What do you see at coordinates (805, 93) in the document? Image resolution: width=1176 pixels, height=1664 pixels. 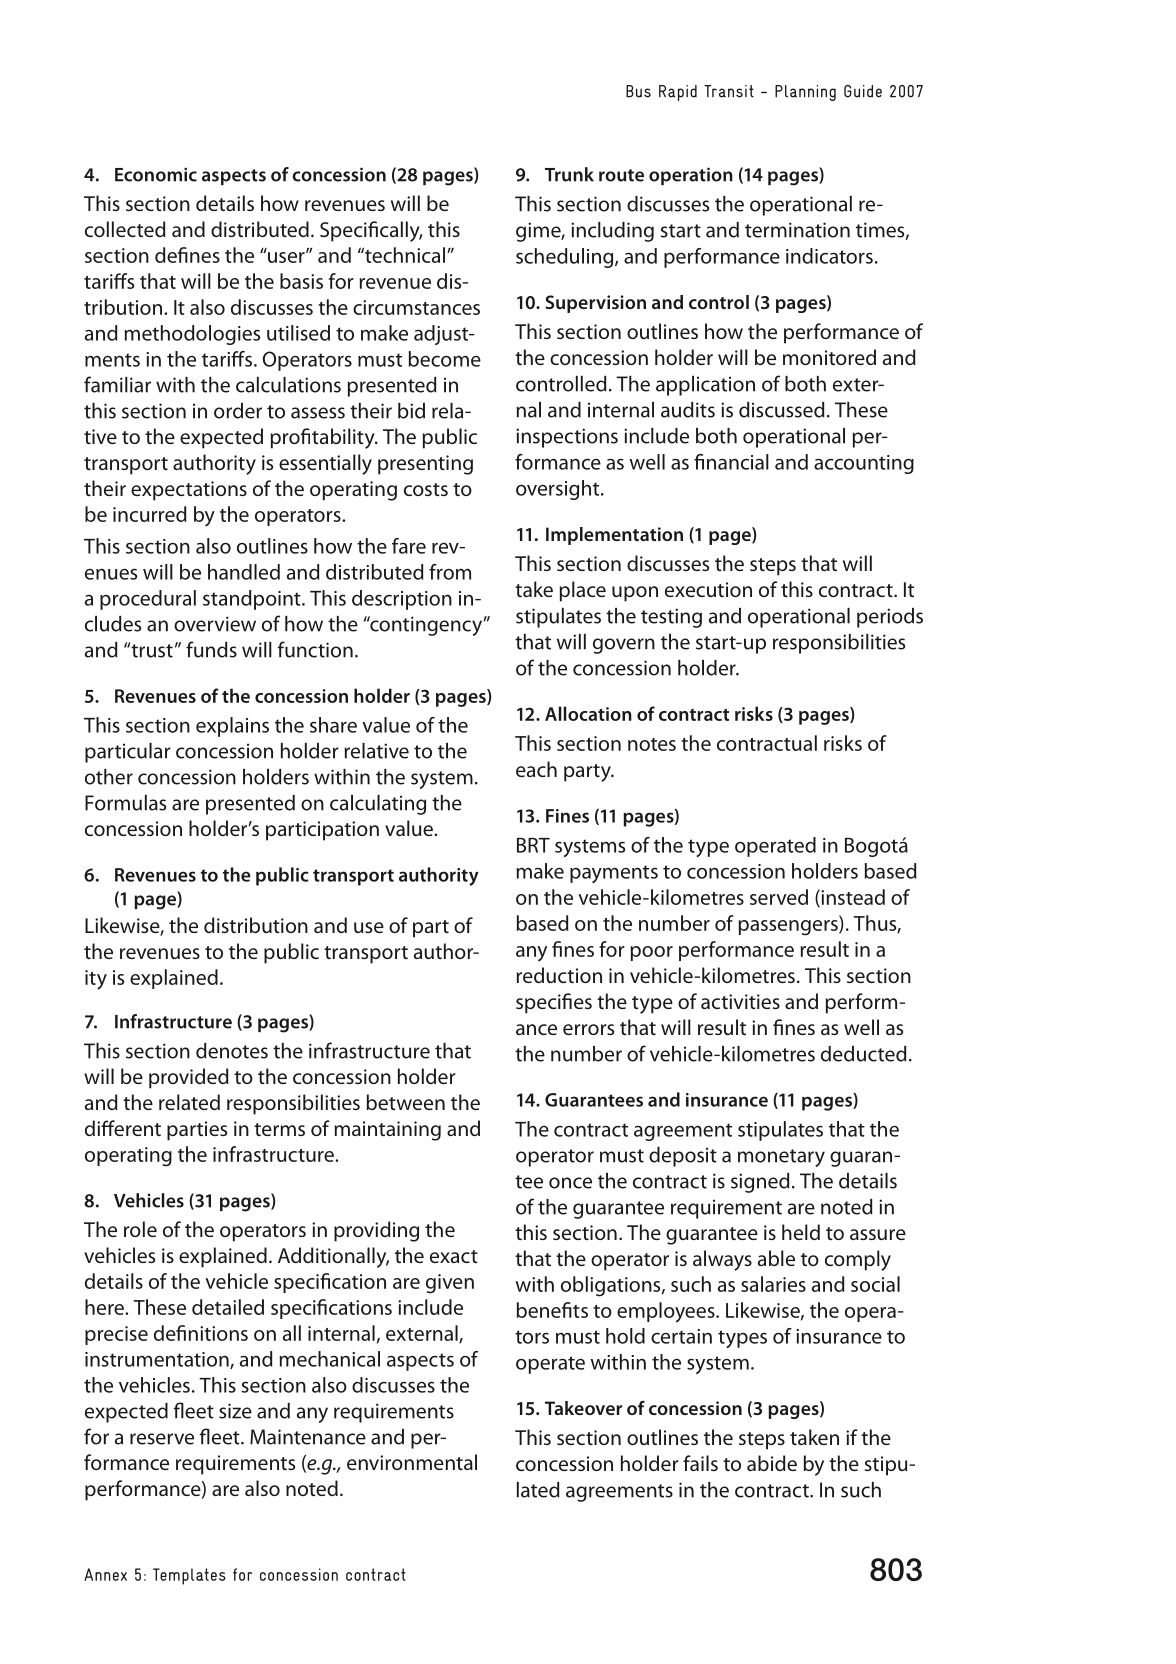 I see `Planning` at bounding box center [805, 93].
